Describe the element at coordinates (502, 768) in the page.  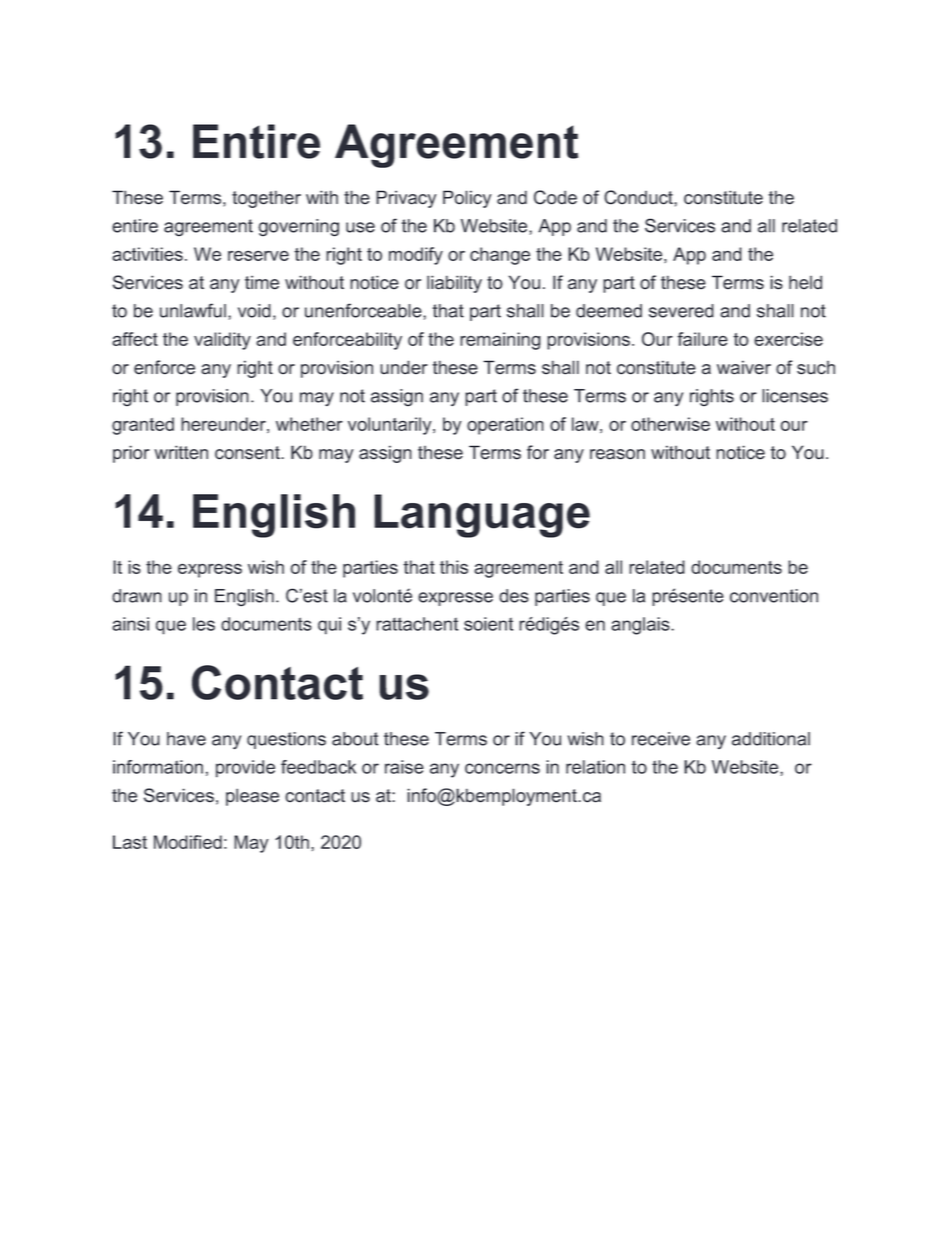
I see `concerns` at that location.
